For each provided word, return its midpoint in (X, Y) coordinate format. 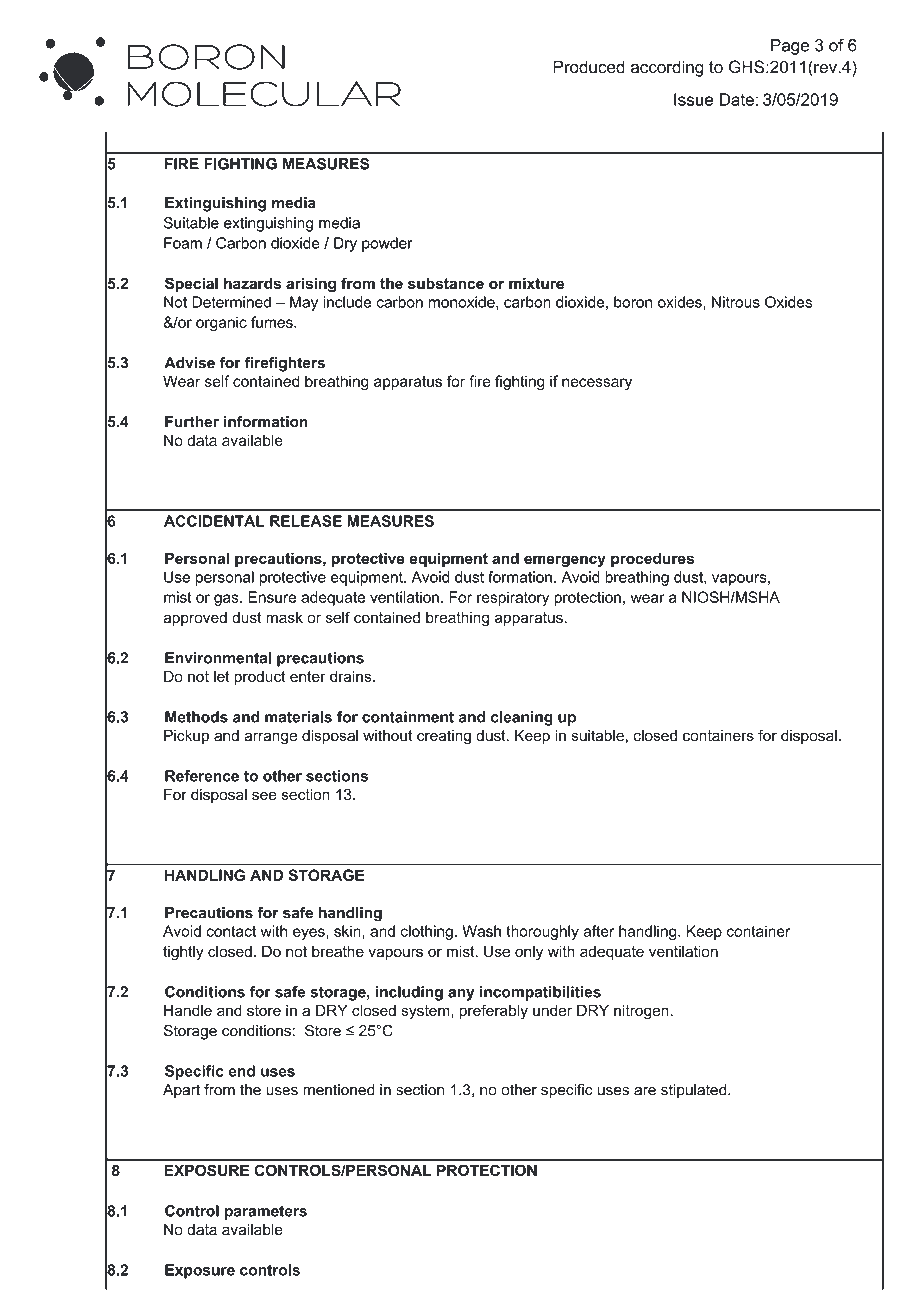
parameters (266, 1212)
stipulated (695, 1091)
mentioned (339, 1090)
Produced (589, 67)
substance (446, 283)
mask (284, 617)
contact (231, 931)
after (598, 931)
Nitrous (736, 302)
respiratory (513, 598)
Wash (481, 931)
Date (736, 99)
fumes (273, 322)
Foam (183, 243)
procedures (652, 559)
